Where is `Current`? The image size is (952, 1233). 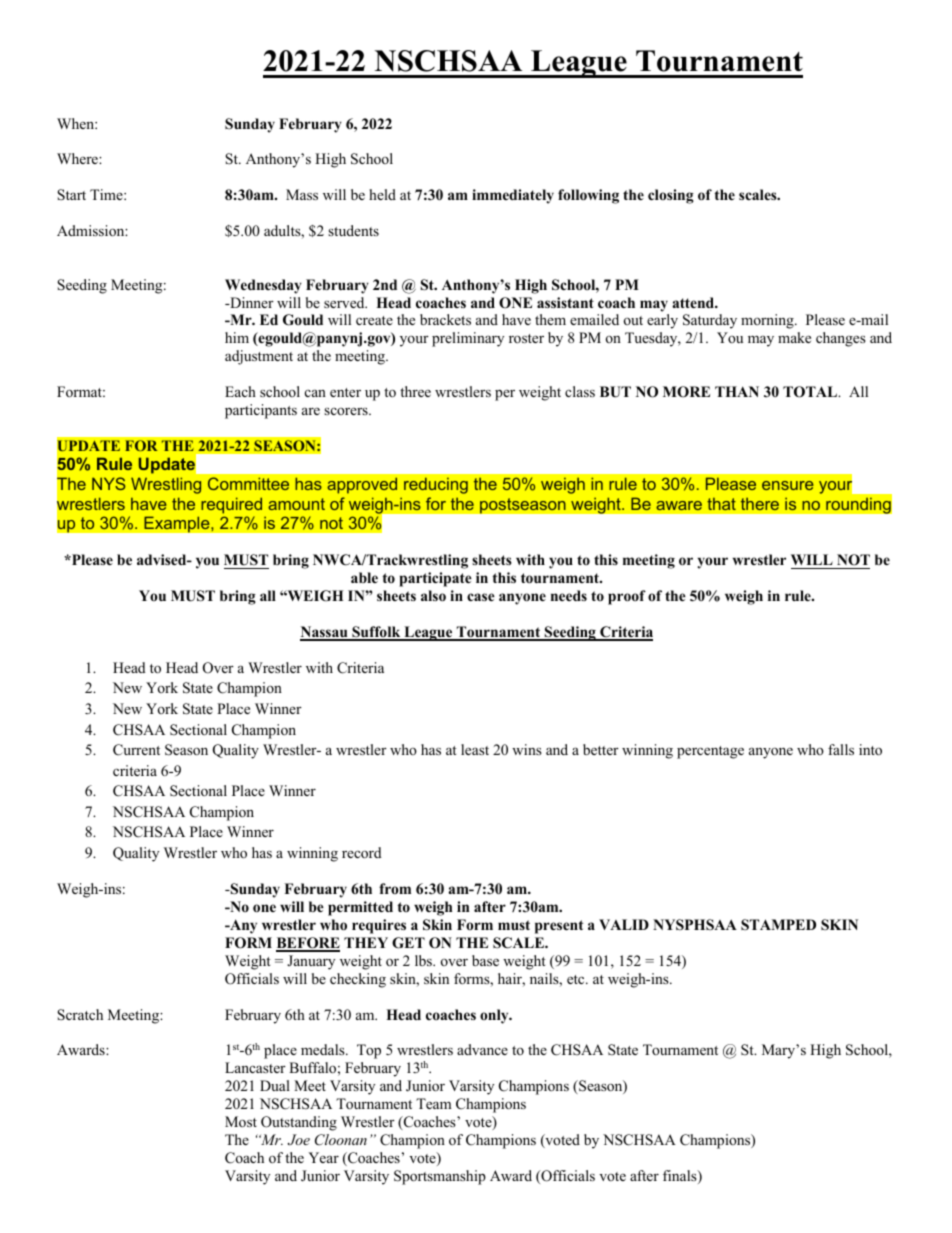
Current is located at coordinates (136, 750).
